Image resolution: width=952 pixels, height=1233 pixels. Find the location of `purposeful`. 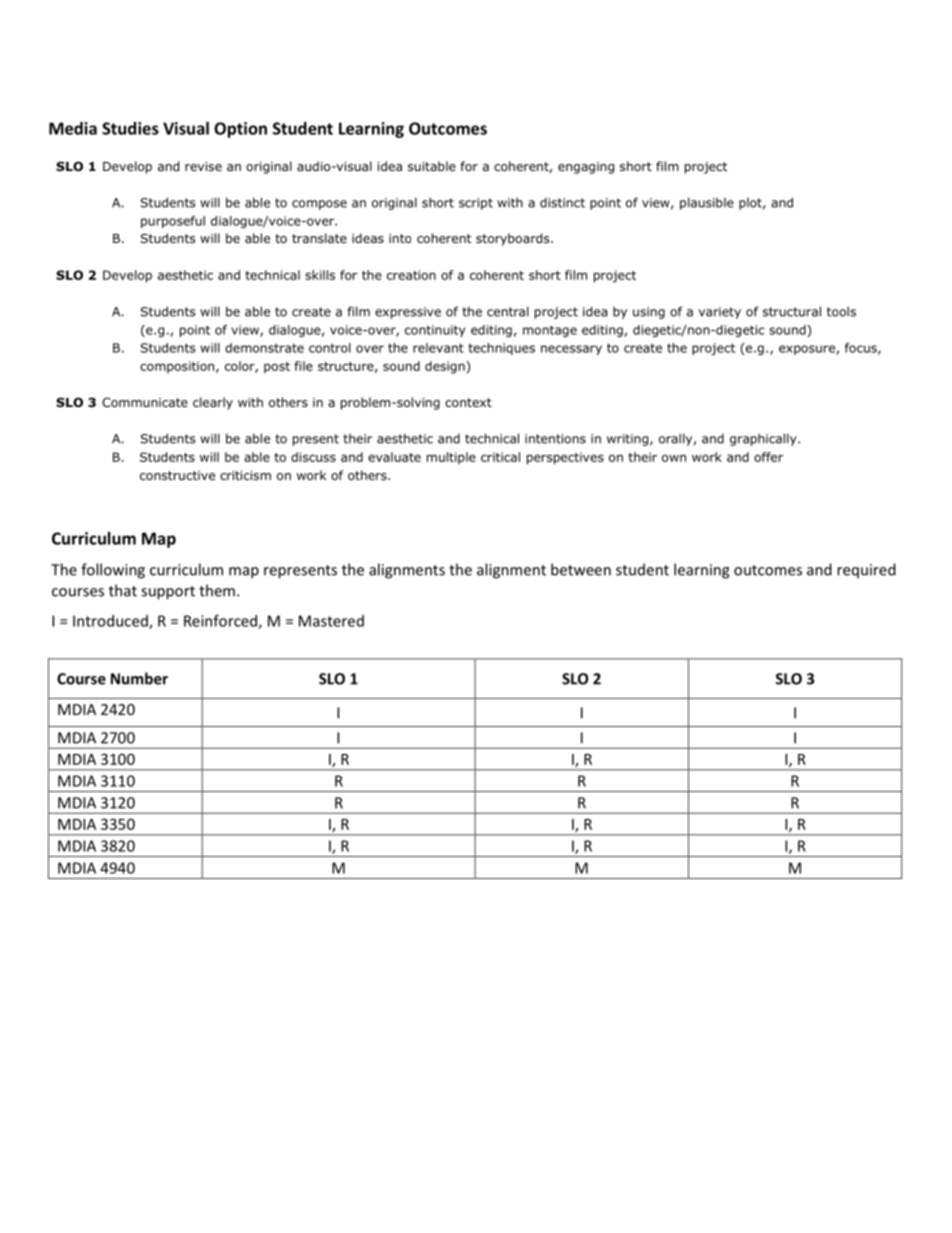

purposeful is located at coordinates (173, 222).
